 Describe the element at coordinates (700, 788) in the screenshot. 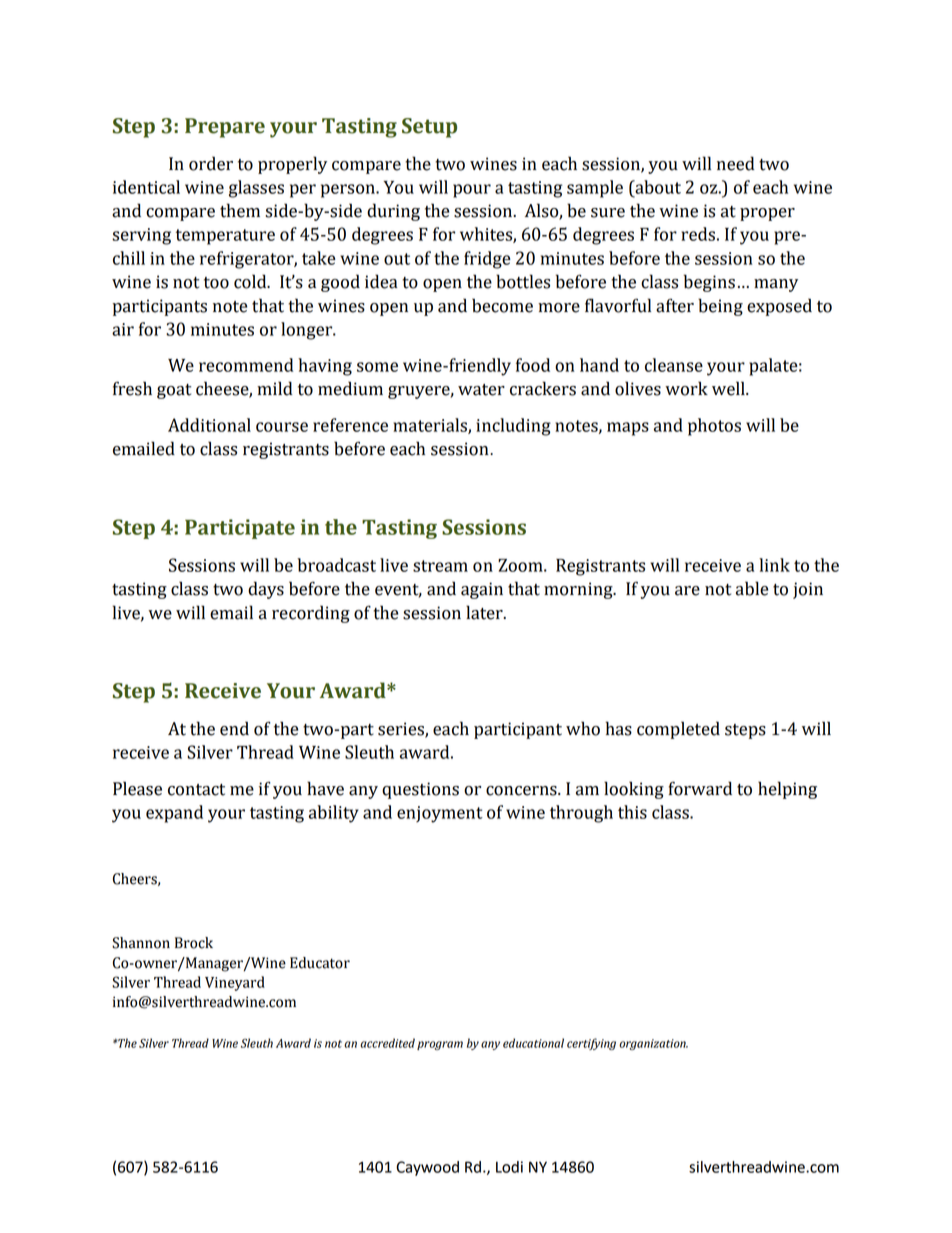

I see `forward` at that location.
